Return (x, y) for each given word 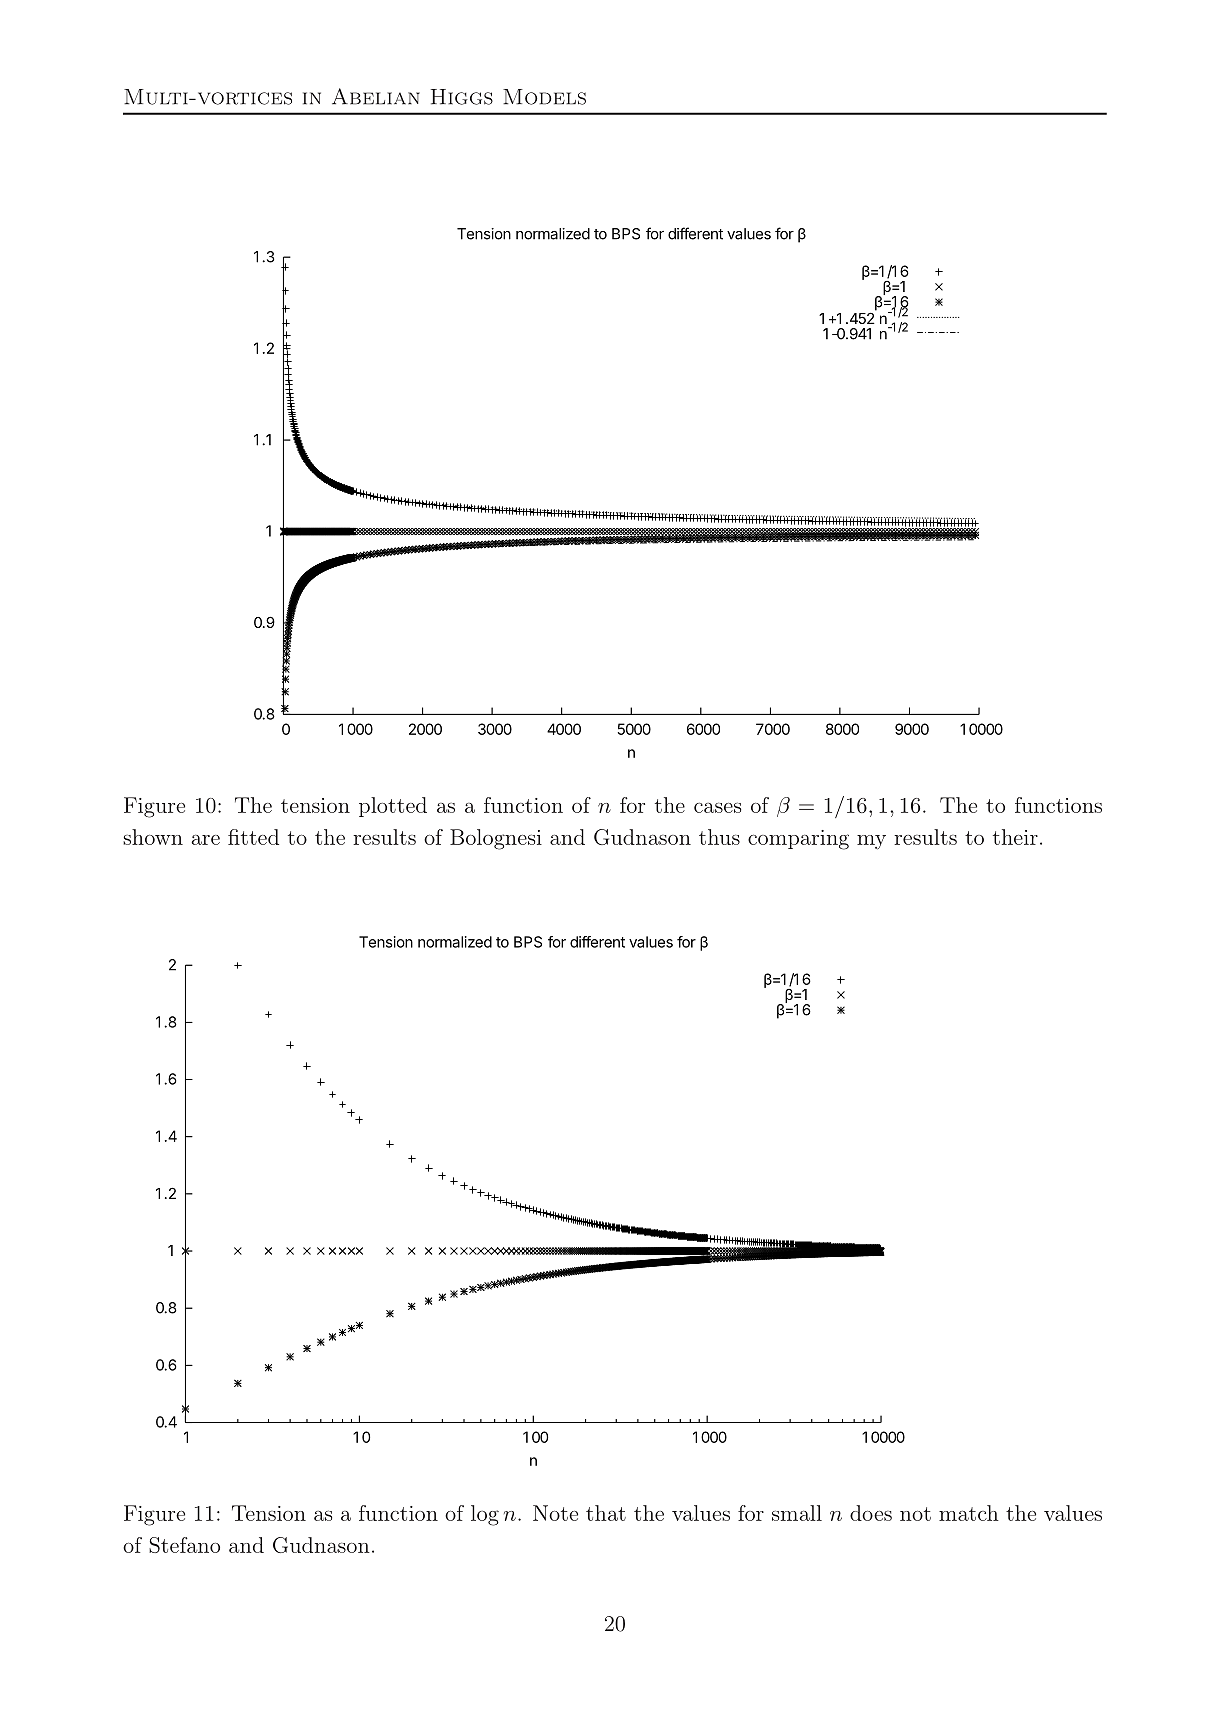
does (871, 1513)
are (205, 840)
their (1015, 837)
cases (717, 808)
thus (719, 837)
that (606, 1513)
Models (544, 97)
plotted (393, 807)
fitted (253, 837)
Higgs (462, 97)
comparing (798, 840)
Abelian (376, 96)
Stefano (184, 1545)
